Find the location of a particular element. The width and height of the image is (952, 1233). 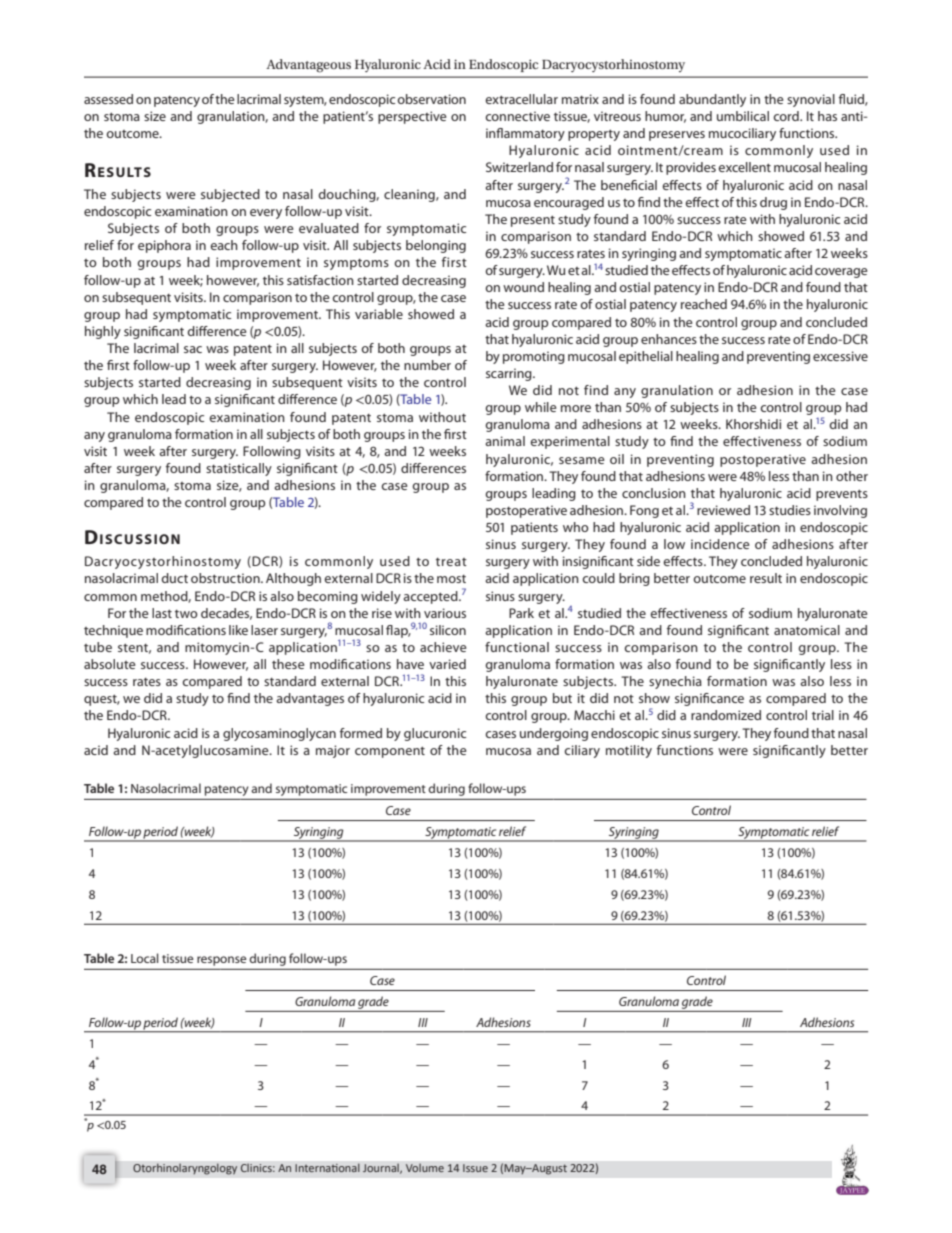

component is located at coordinates (390, 752).
